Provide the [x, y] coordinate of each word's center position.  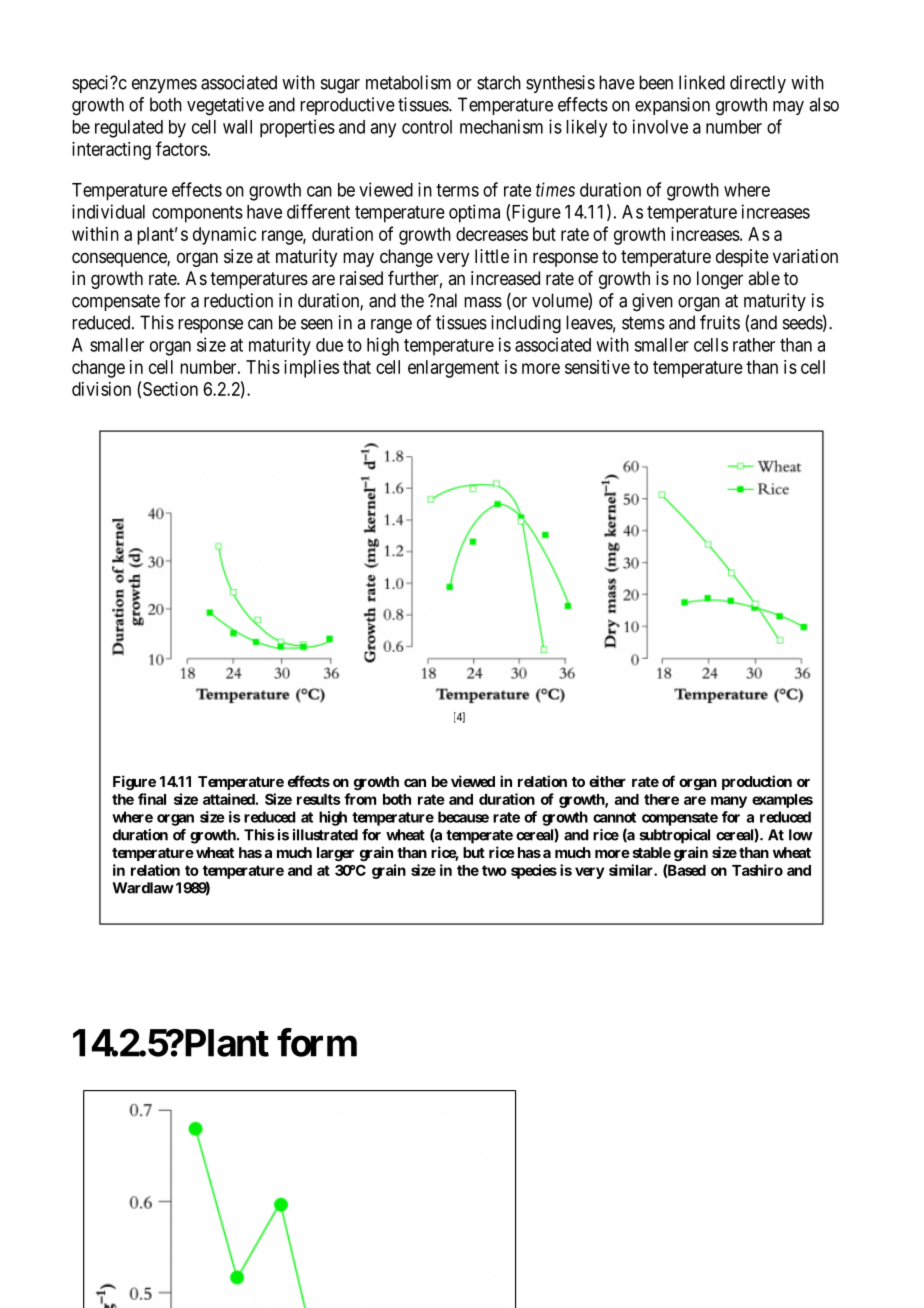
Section [170, 389]
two [494, 870]
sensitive [597, 367]
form [317, 1042]
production [757, 782]
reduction [238, 300]
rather [754, 345]
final [152, 799]
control [427, 127]
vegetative [225, 106]
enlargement [453, 369]
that [357, 367]
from [360, 799]
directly [758, 84]
